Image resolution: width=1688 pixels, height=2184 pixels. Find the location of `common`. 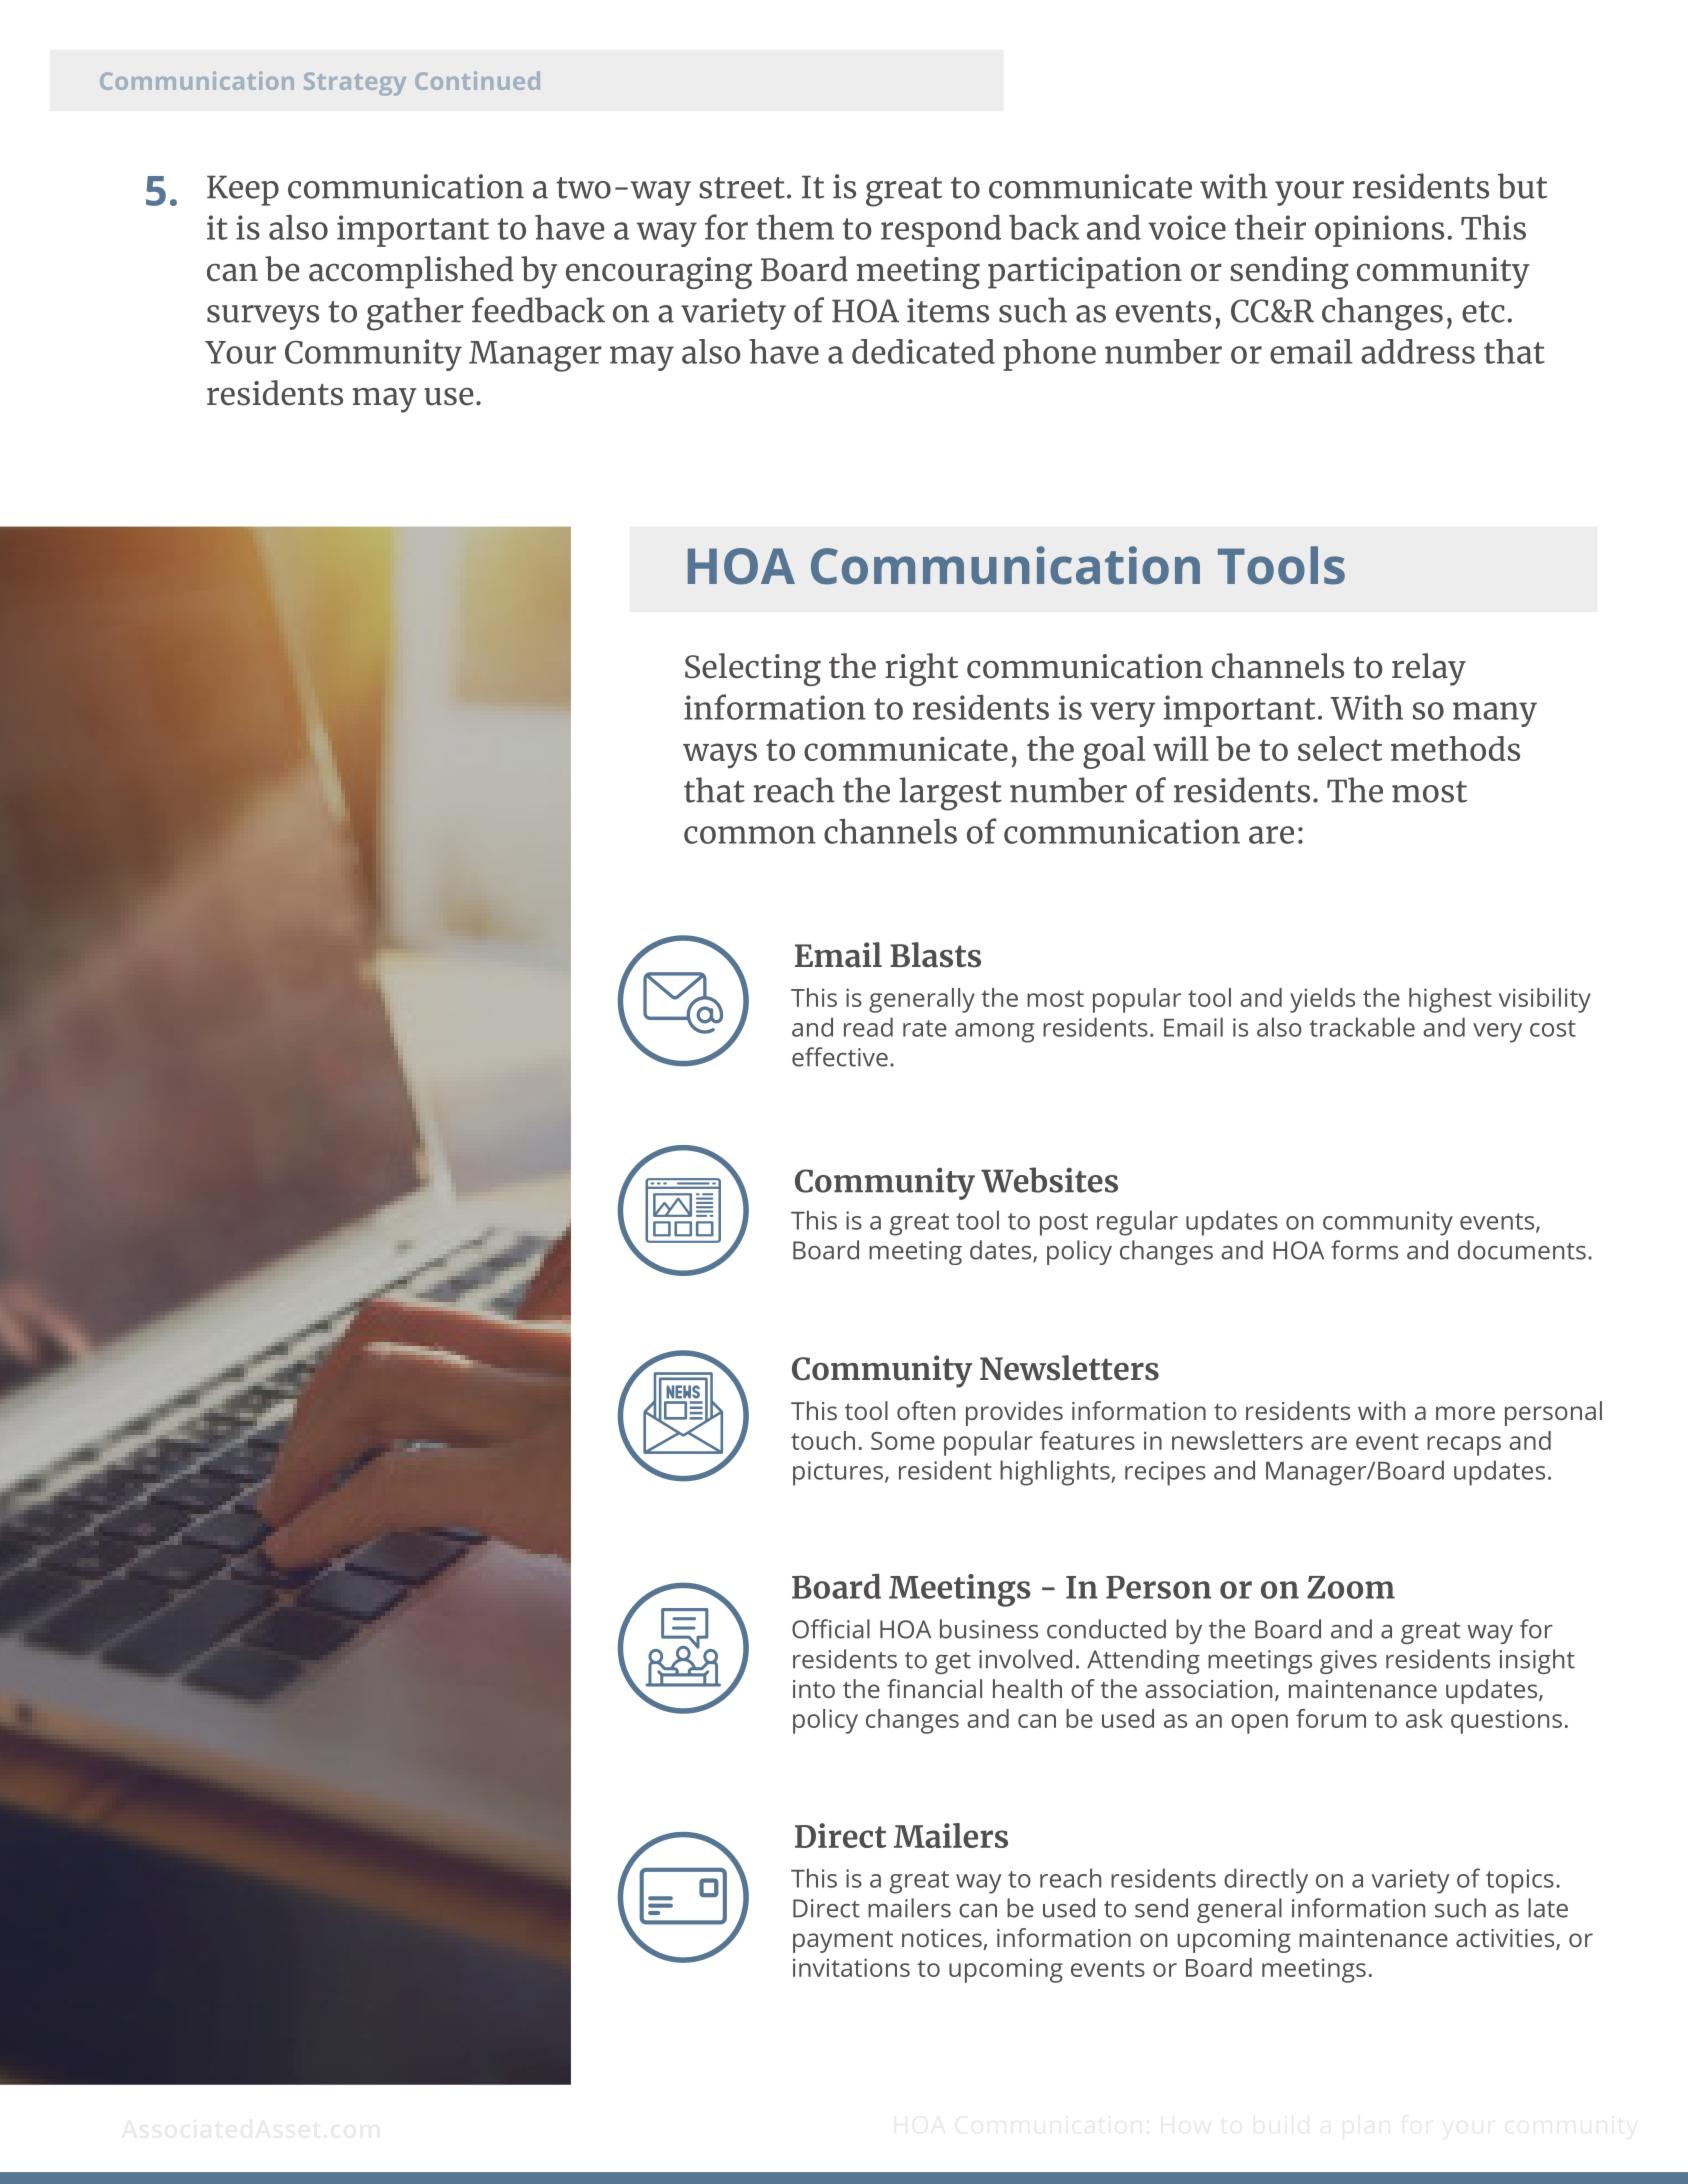

common is located at coordinates (750, 835).
